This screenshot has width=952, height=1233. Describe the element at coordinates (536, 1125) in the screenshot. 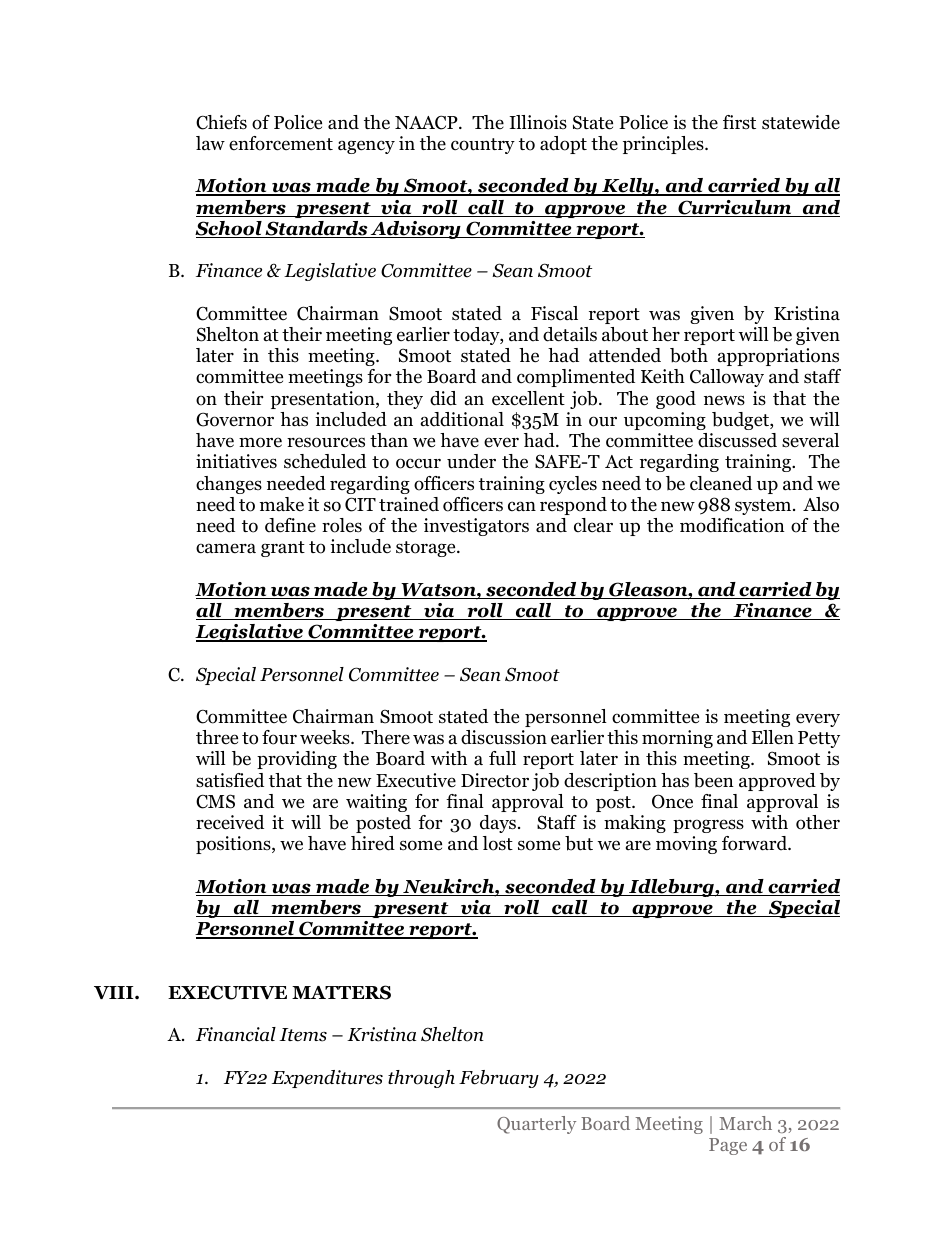

I see `Quarterly` at that location.
